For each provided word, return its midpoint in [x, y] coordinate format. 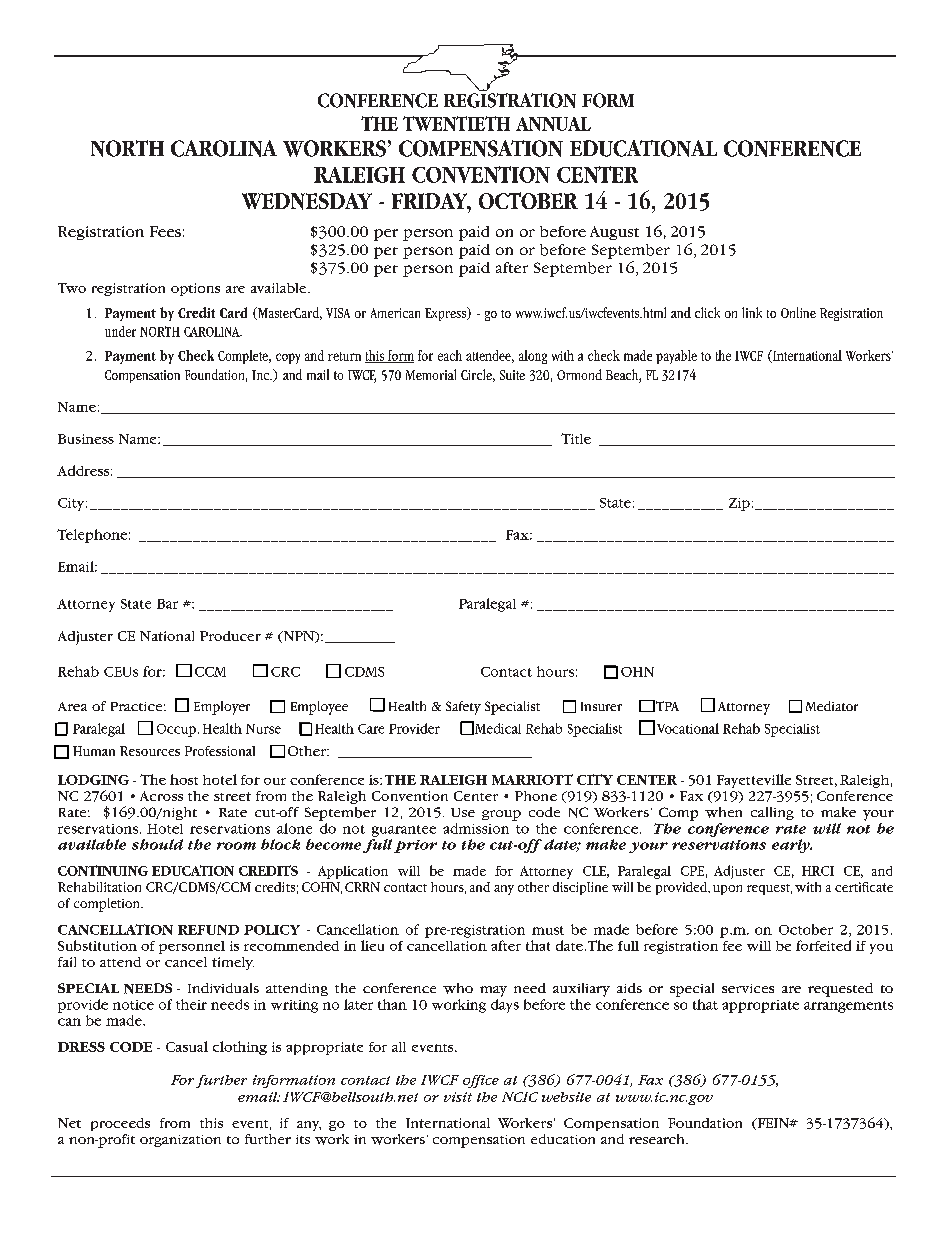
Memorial [431, 374]
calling [772, 813]
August [614, 233]
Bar [167, 604]
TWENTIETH [456, 123]
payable [676, 357]
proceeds [120, 1124]
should [157, 844]
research [658, 1139]
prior [415, 846]
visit [458, 1097]
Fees [165, 231]
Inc [262, 375]
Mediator [832, 706]
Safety [463, 708]
